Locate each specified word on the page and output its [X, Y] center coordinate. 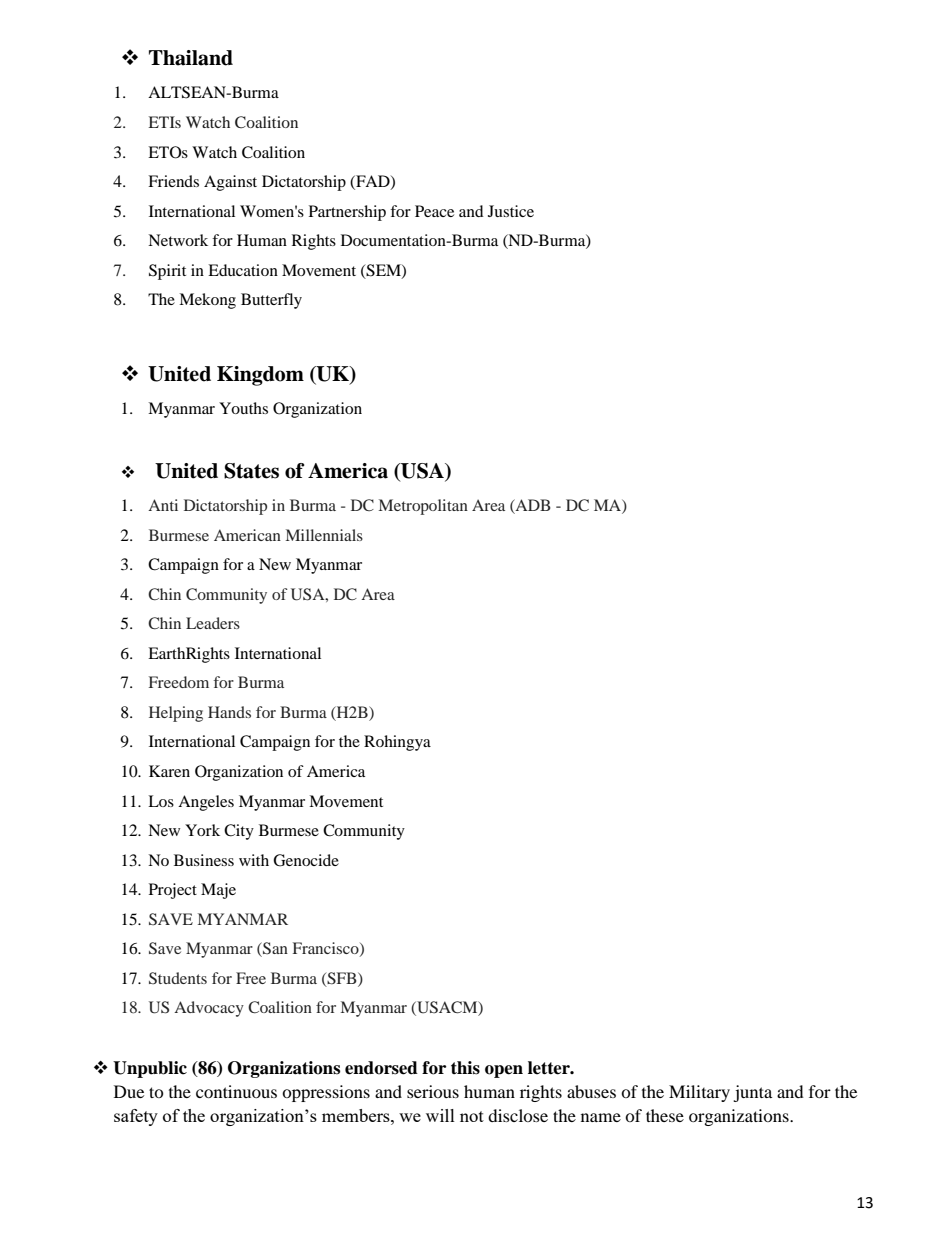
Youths [243, 408]
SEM [383, 271]
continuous [236, 1091]
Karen [169, 771]
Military [699, 1093]
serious [433, 1091]
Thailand [191, 58]
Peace [434, 211]
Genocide [306, 860]
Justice [511, 211]
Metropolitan [423, 507]
